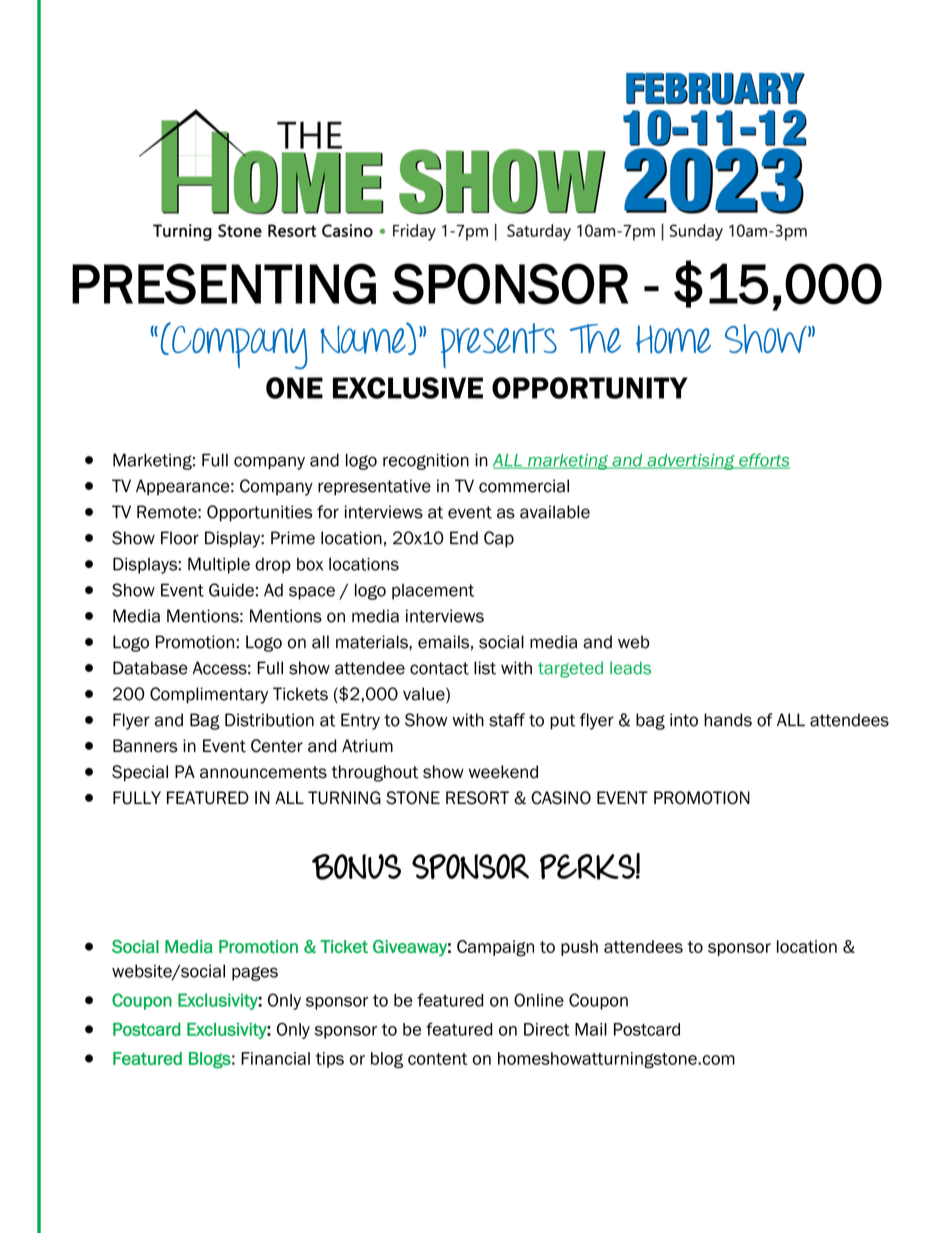 The height and width of the image is (1233, 952). What do you see at coordinates (224, 284) in the image?
I see `PRESENTING` at bounding box center [224, 284].
